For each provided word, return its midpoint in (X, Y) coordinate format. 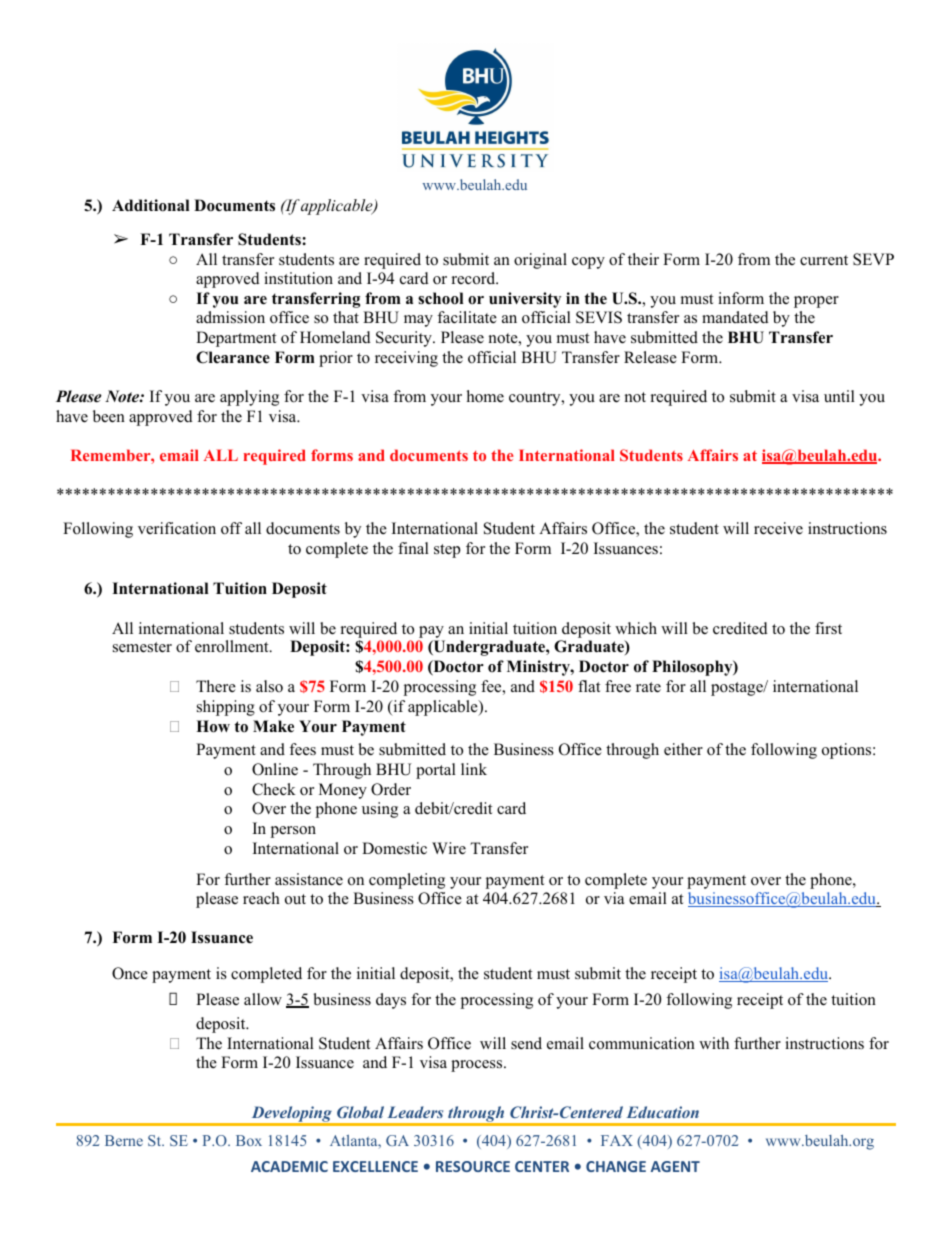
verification (177, 528)
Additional (151, 205)
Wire (449, 848)
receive (778, 528)
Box (249, 1140)
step (447, 551)
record (475, 278)
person (293, 832)
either (683, 749)
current (824, 260)
